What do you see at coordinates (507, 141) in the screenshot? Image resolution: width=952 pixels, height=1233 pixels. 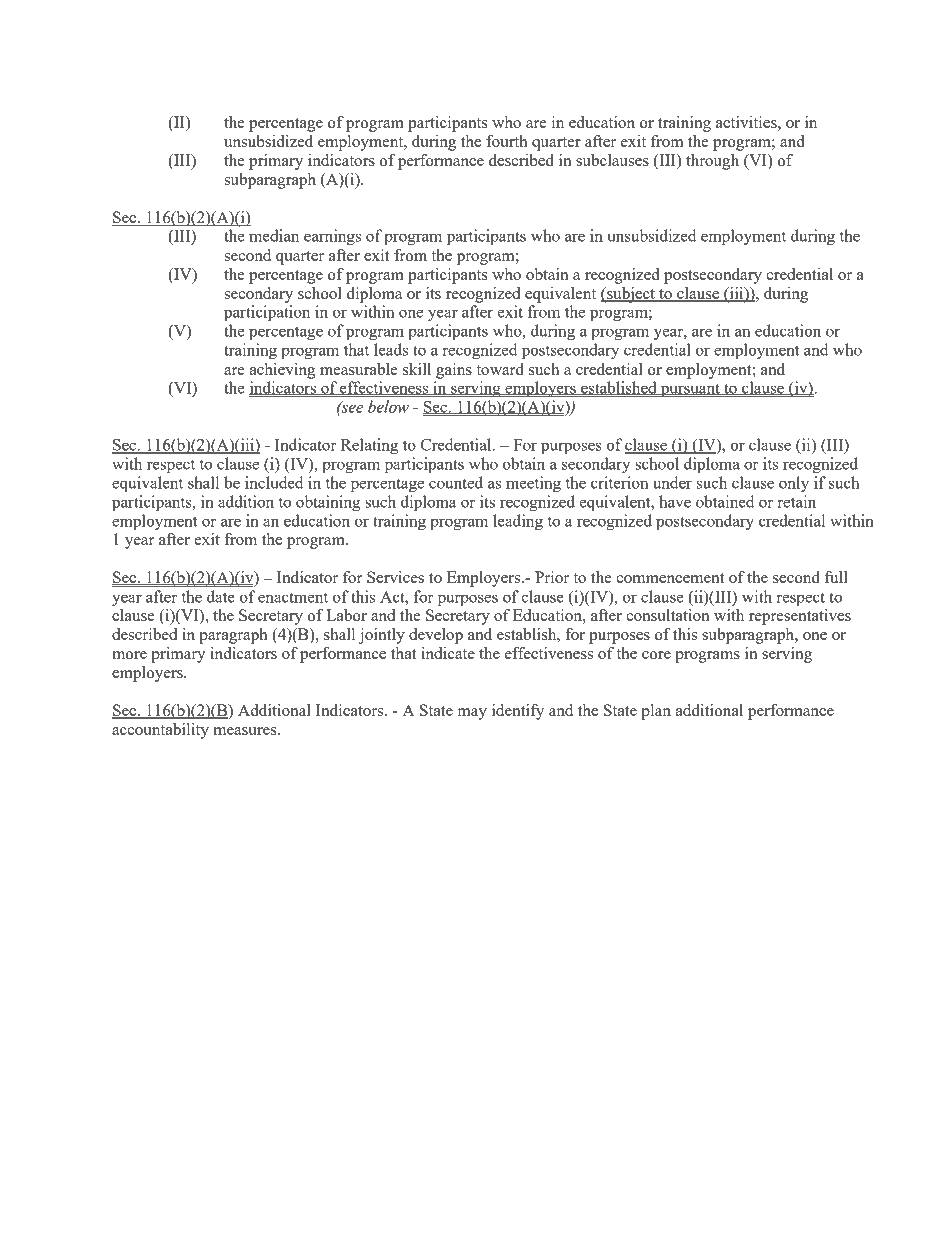 I see `fourth` at bounding box center [507, 141].
